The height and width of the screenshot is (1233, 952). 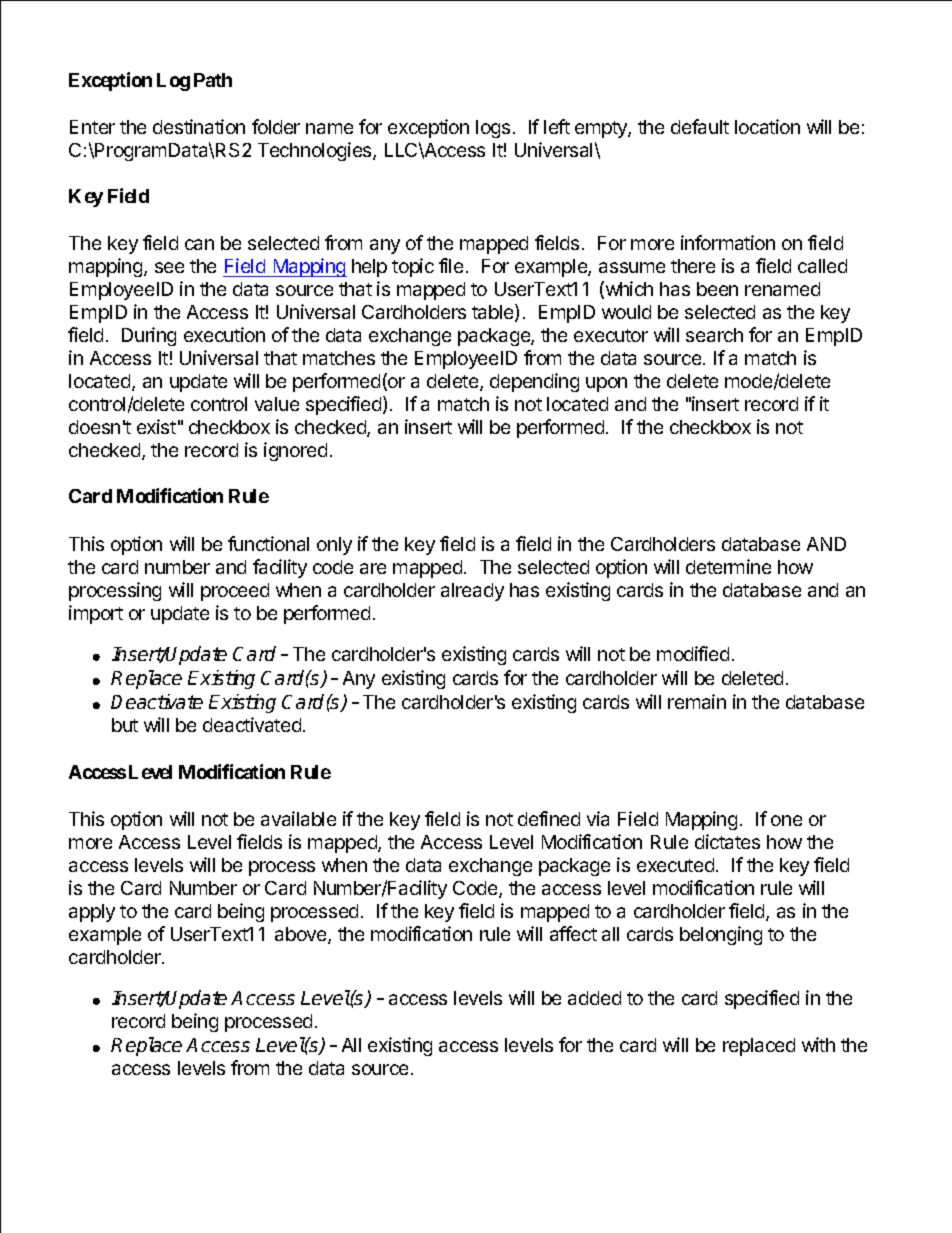 I want to click on destination, so click(x=199, y=126).
